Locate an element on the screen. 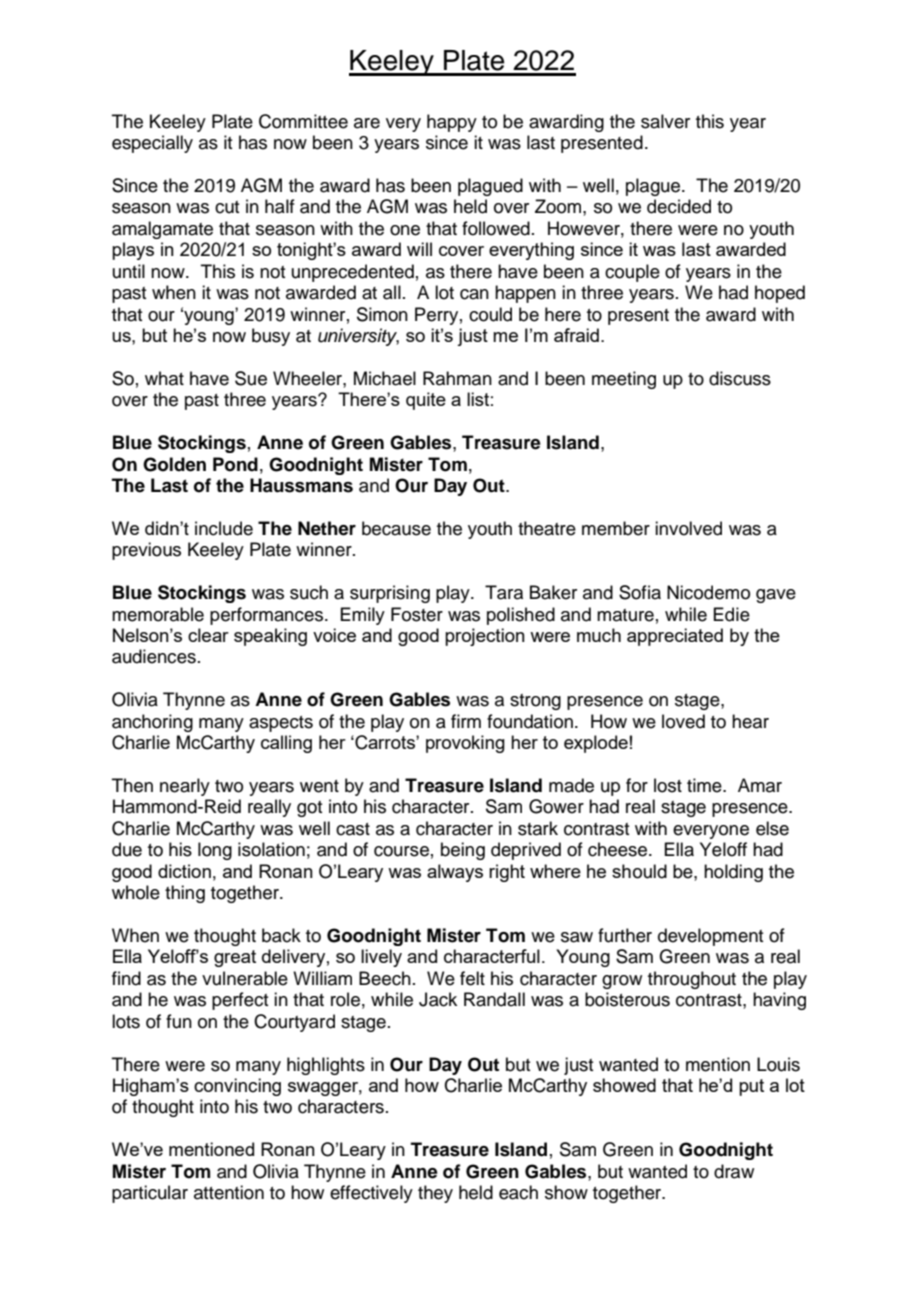 The width and height of the screenshot is (924, 1307). diction is located at coordinates (184, 871).
